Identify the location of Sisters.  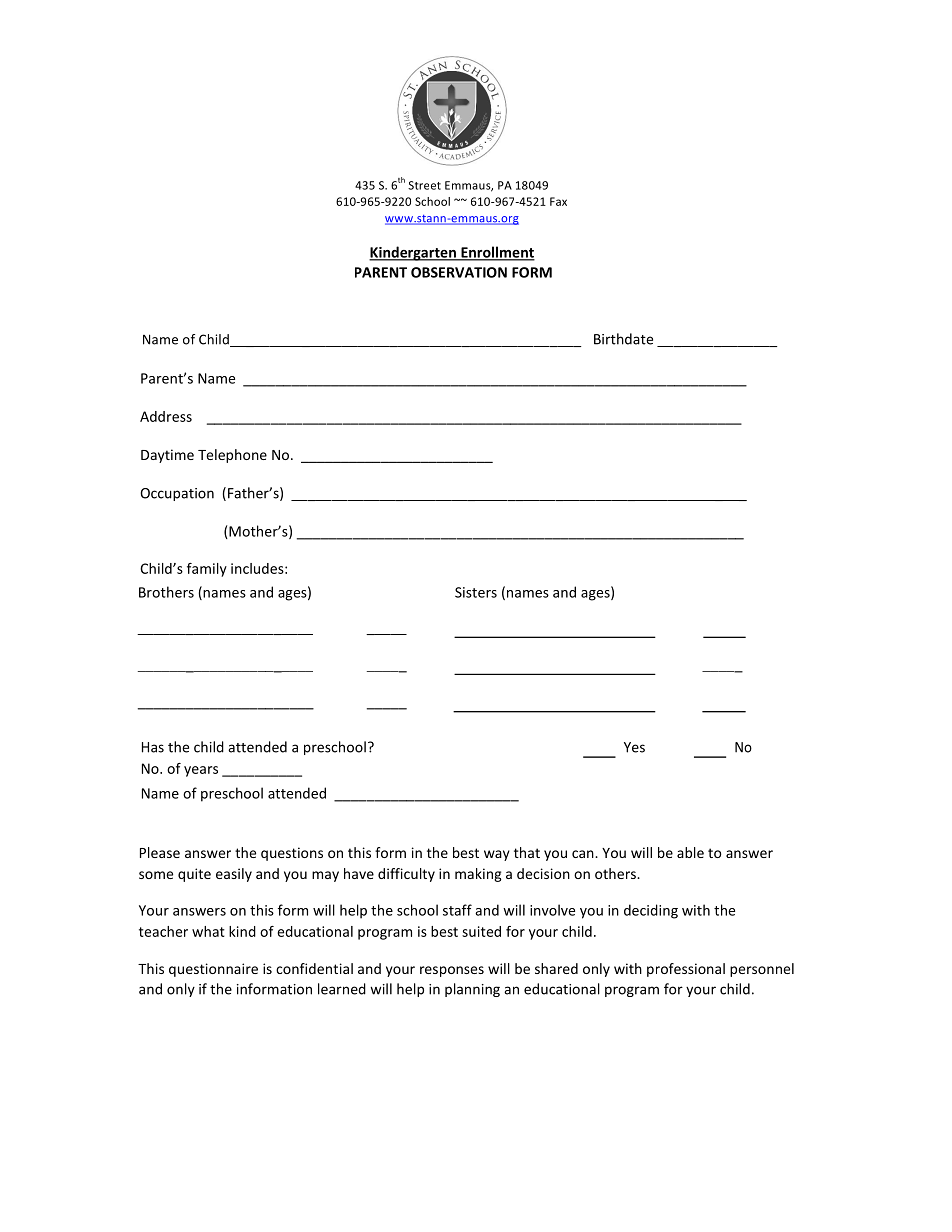
(476, 592).
